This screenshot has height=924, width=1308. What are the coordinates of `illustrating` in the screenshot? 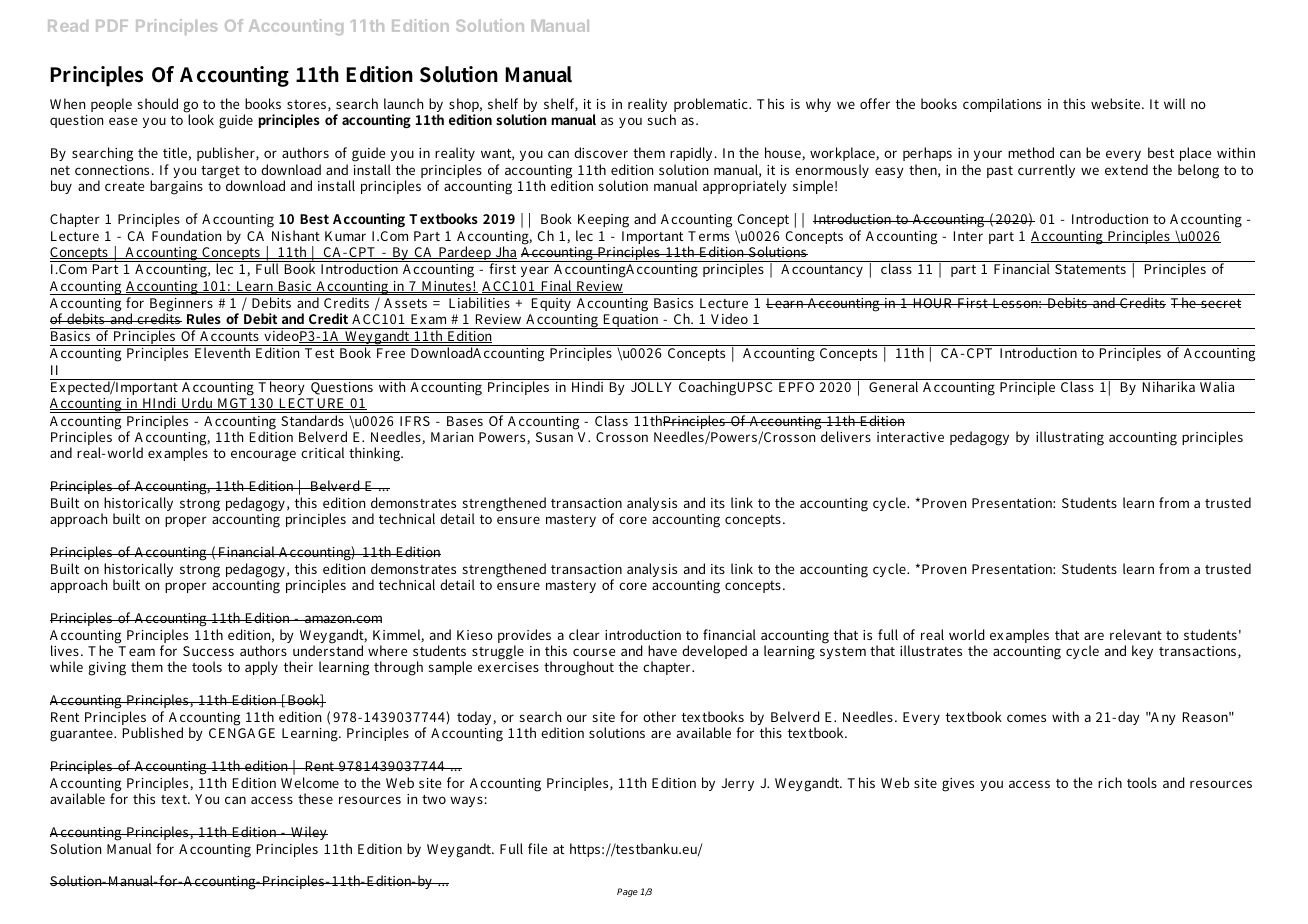 It's located at (1070, 438).
